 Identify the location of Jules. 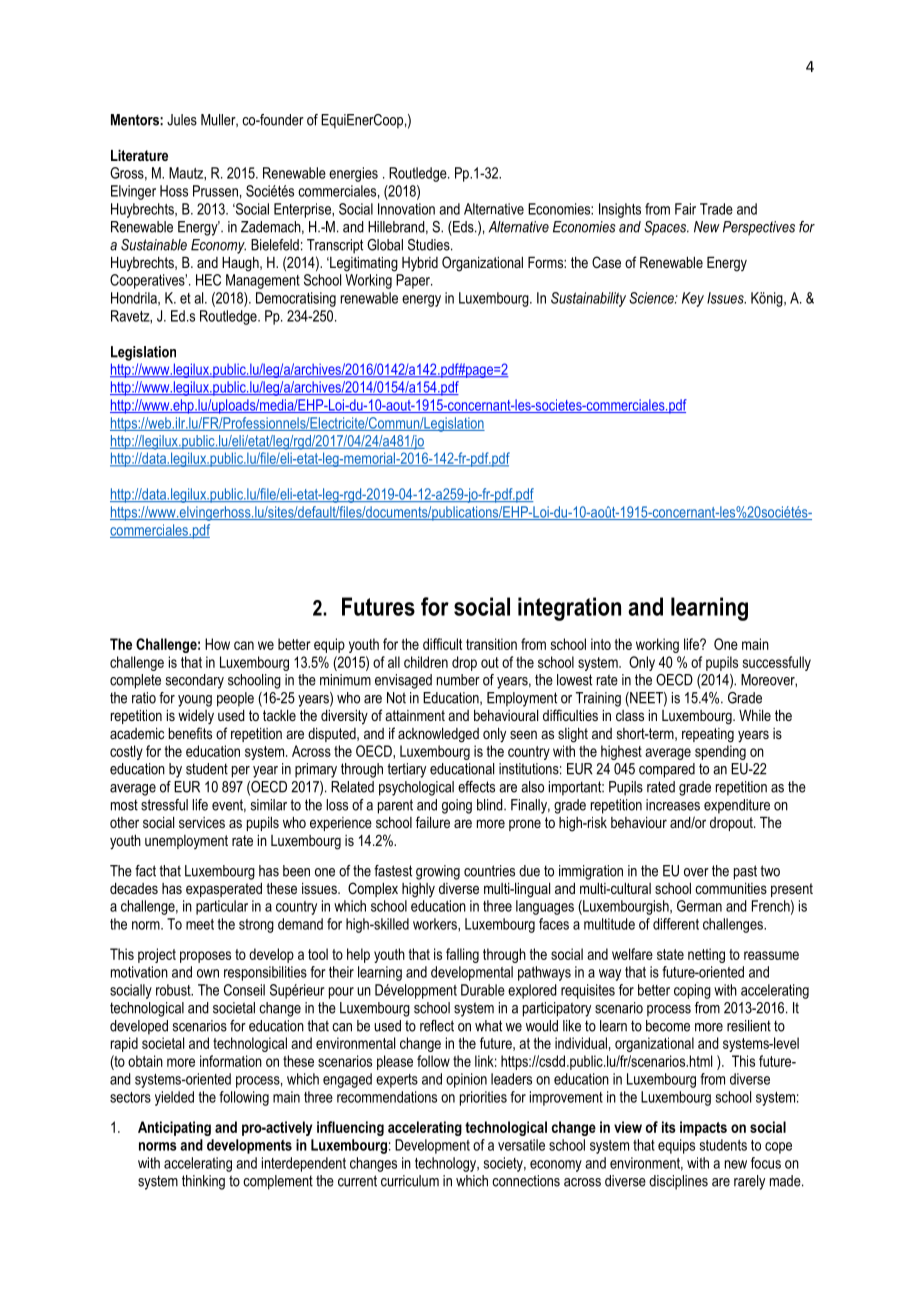
(182, 120).
